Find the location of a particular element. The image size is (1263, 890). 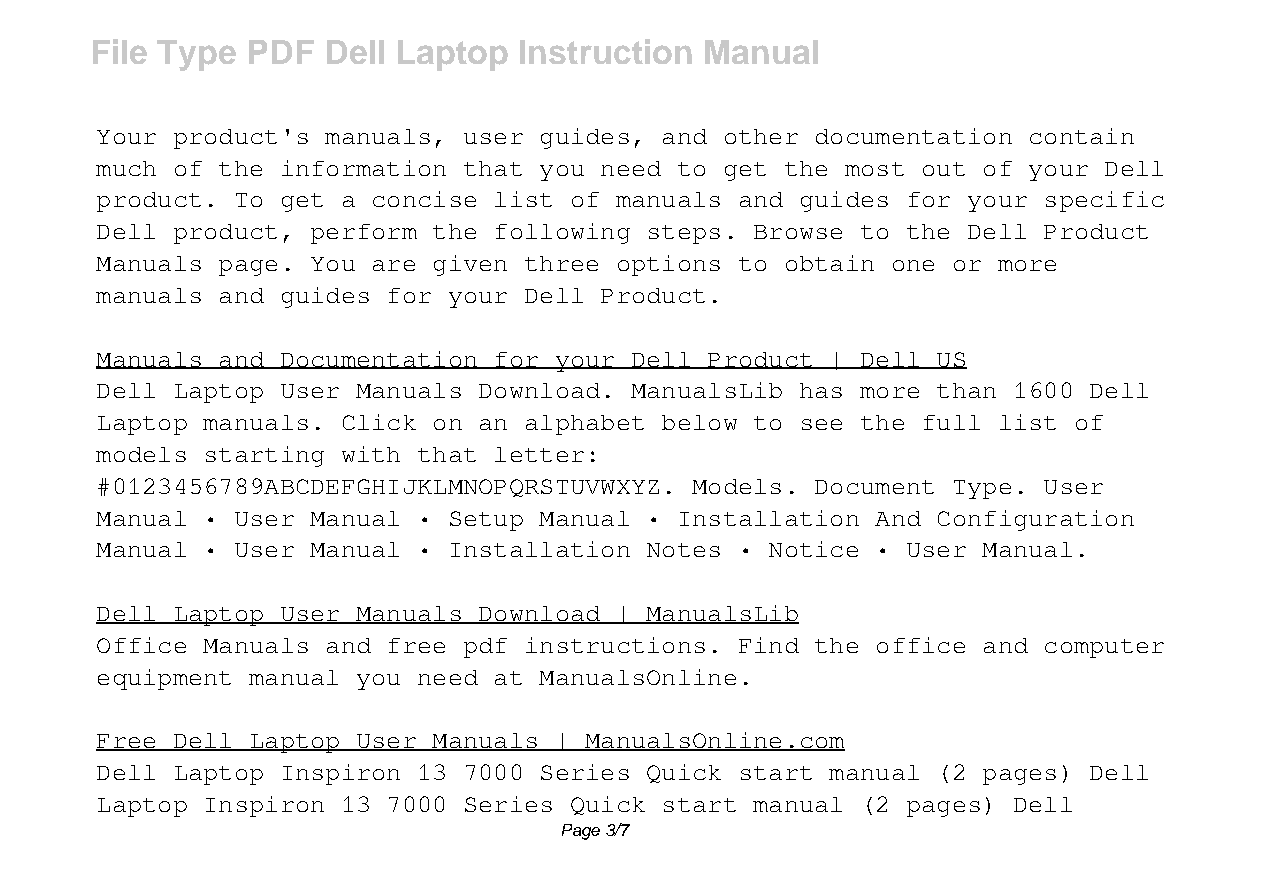

letter is located at coordinates (539, 454).
